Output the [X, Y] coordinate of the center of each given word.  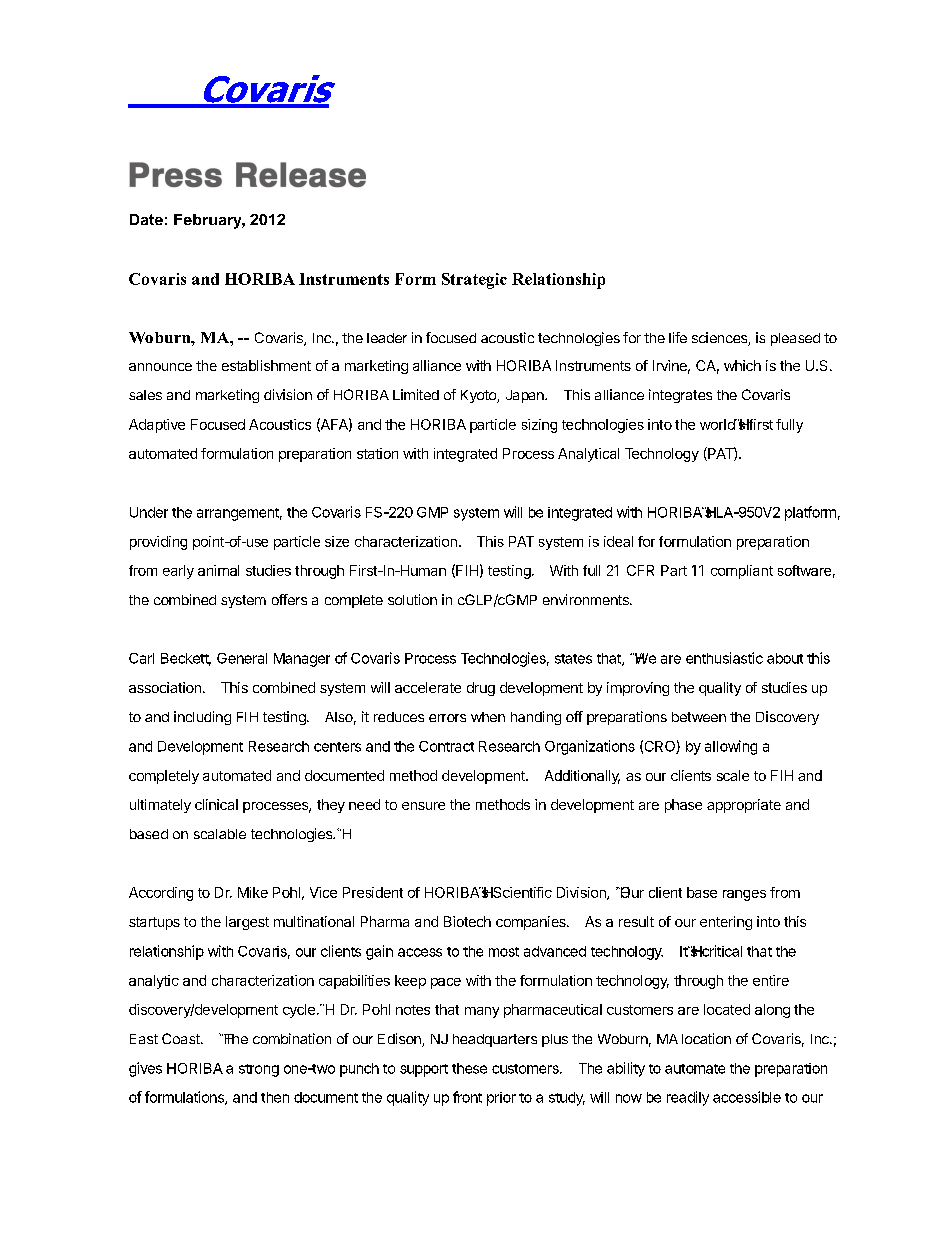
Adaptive [157, 426]
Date [146, 219]
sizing [539, 426]
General [242, 658]
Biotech [467, 921]
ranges [744, 895]
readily [688, 1098]
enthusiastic [724, 658]
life [678, 337]
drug [481, 689]
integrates [680, 396]
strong [259, 1070]
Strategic [474, 281]
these [469, 1068]
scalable [220, 834]
